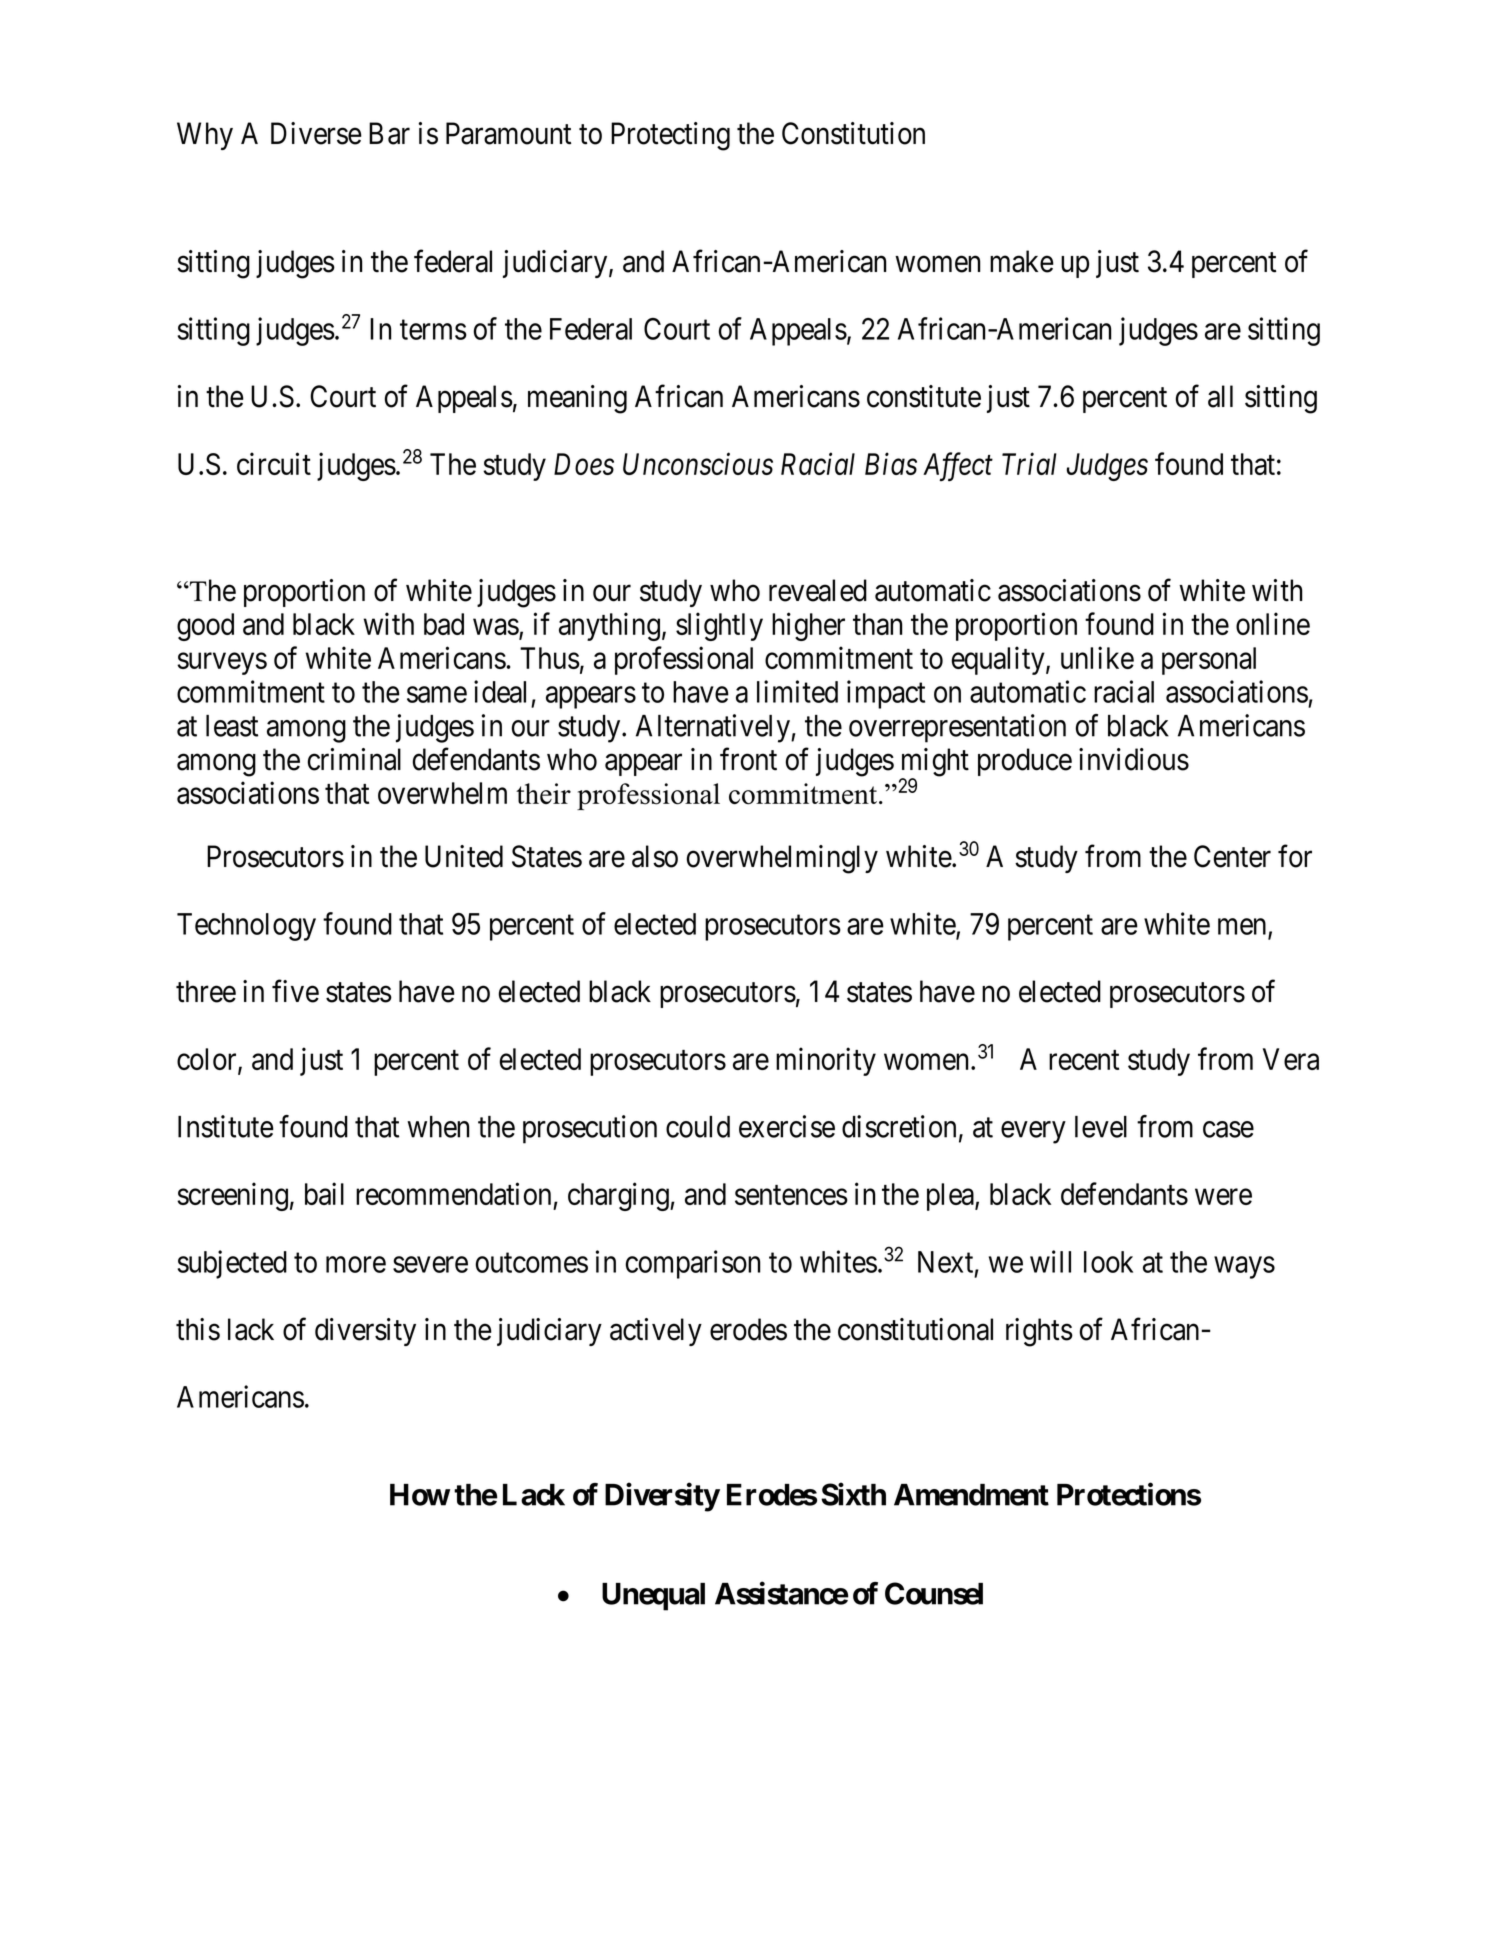 This screenshot has height=1939, width=1498. What do you see at coordinates (246, 927) in the screenshot?
I see `Technology` at bounding box center [246, 927].
